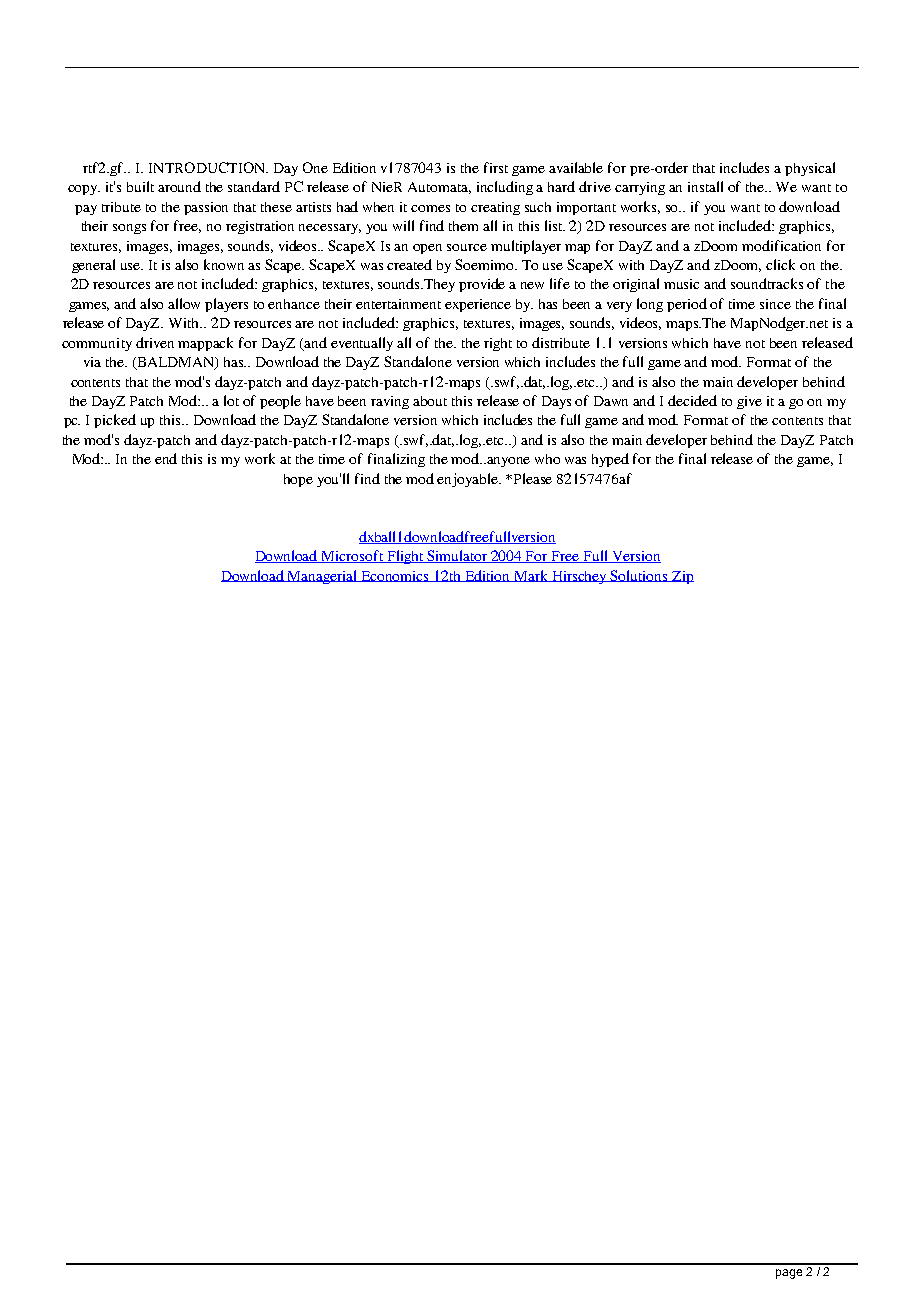  I want to click on Economics, so click(395, 576).
